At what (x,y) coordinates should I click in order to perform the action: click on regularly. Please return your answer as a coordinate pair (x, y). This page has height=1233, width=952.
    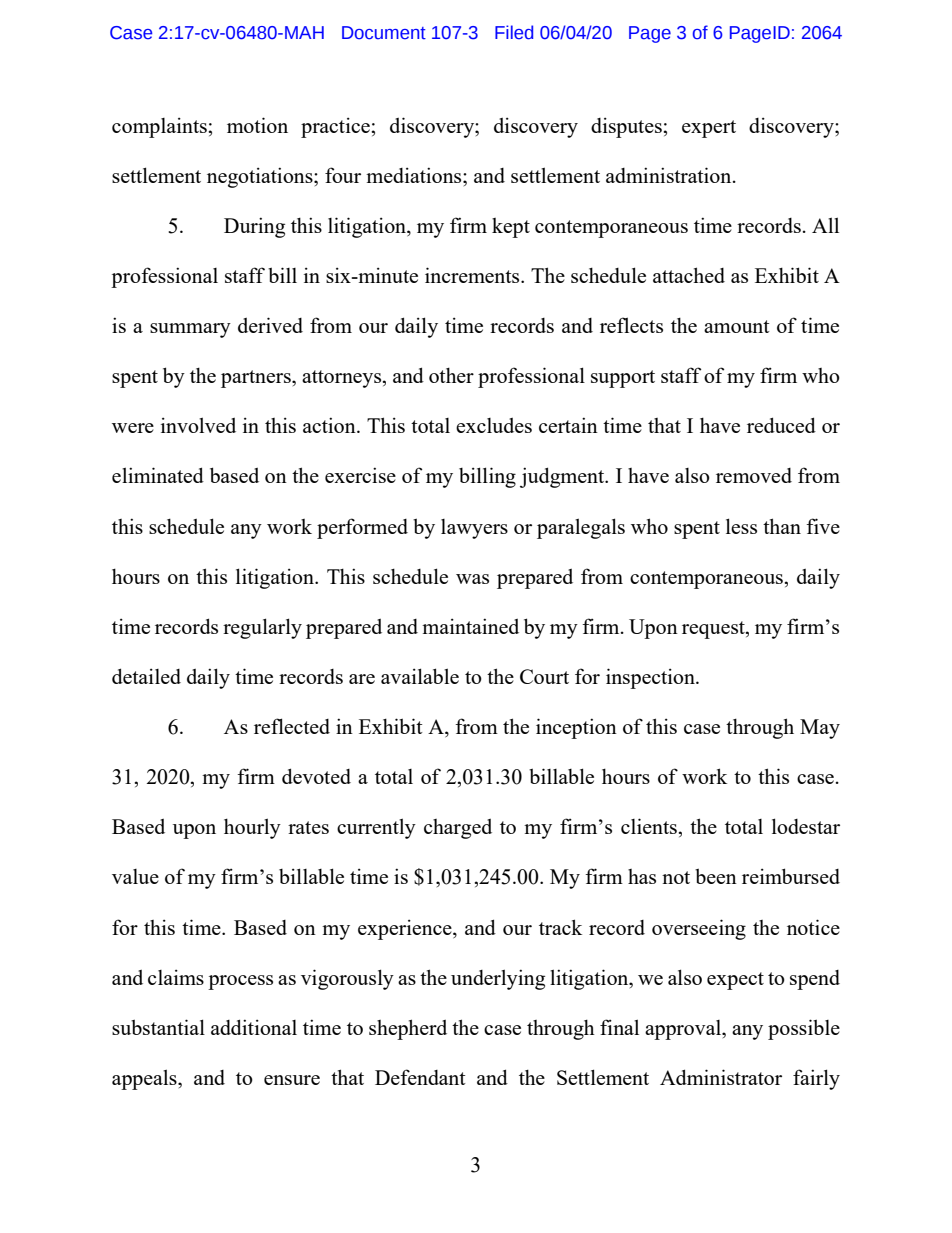
    Looking at the image, I should click on (262, 628).
